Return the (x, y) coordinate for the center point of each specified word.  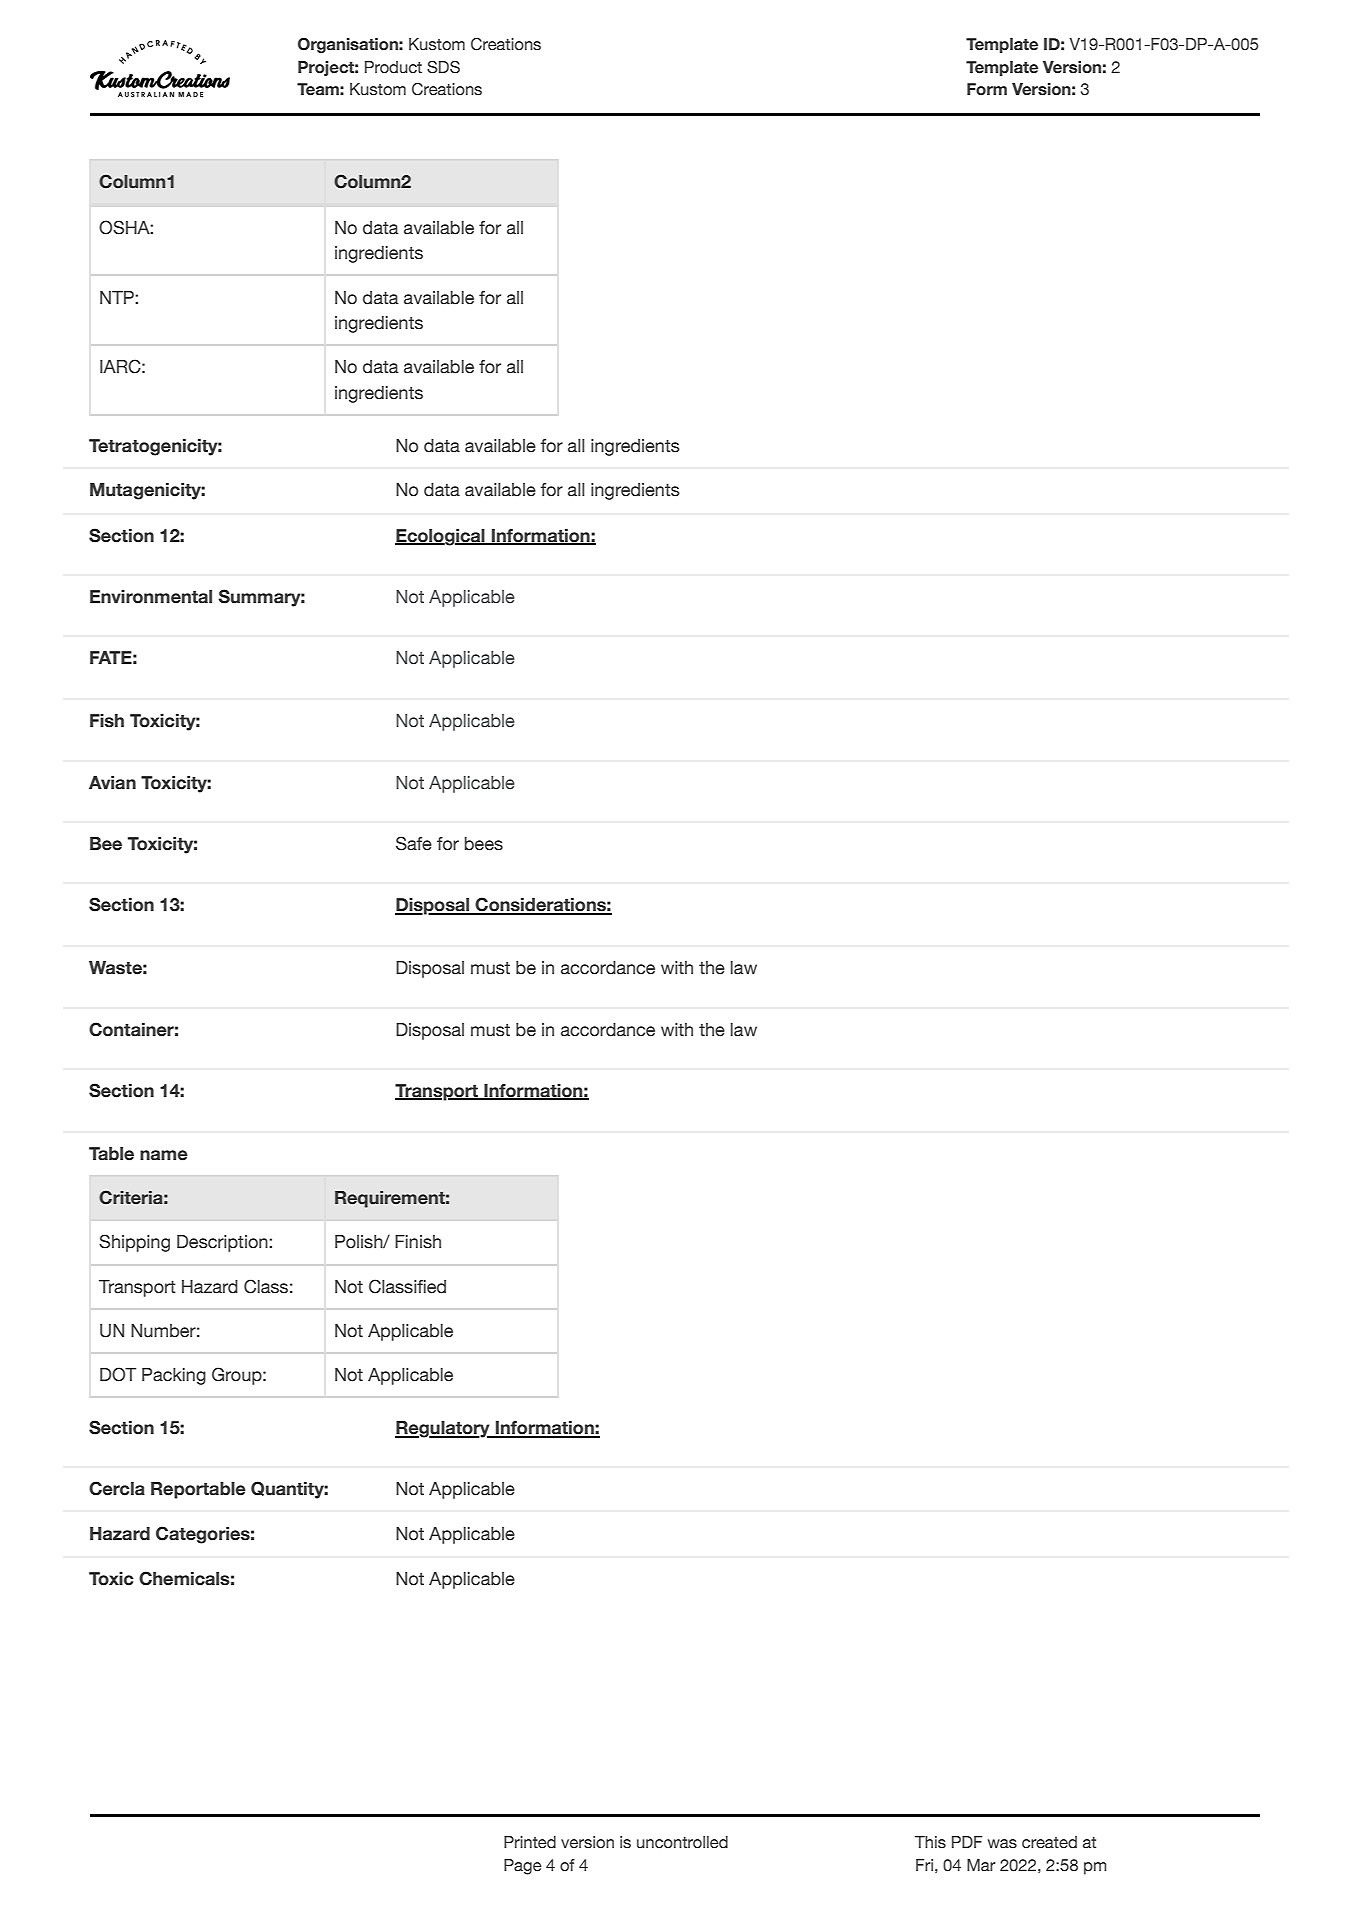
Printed (530, 1842)
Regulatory (443, 1429)
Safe (414, 843)
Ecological (441, 537)
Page (523, 1867)
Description (223, 1243)
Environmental (151, 597)
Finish (418, 1242)
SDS (443, 67)
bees (484, 844)
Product (393, 67)
